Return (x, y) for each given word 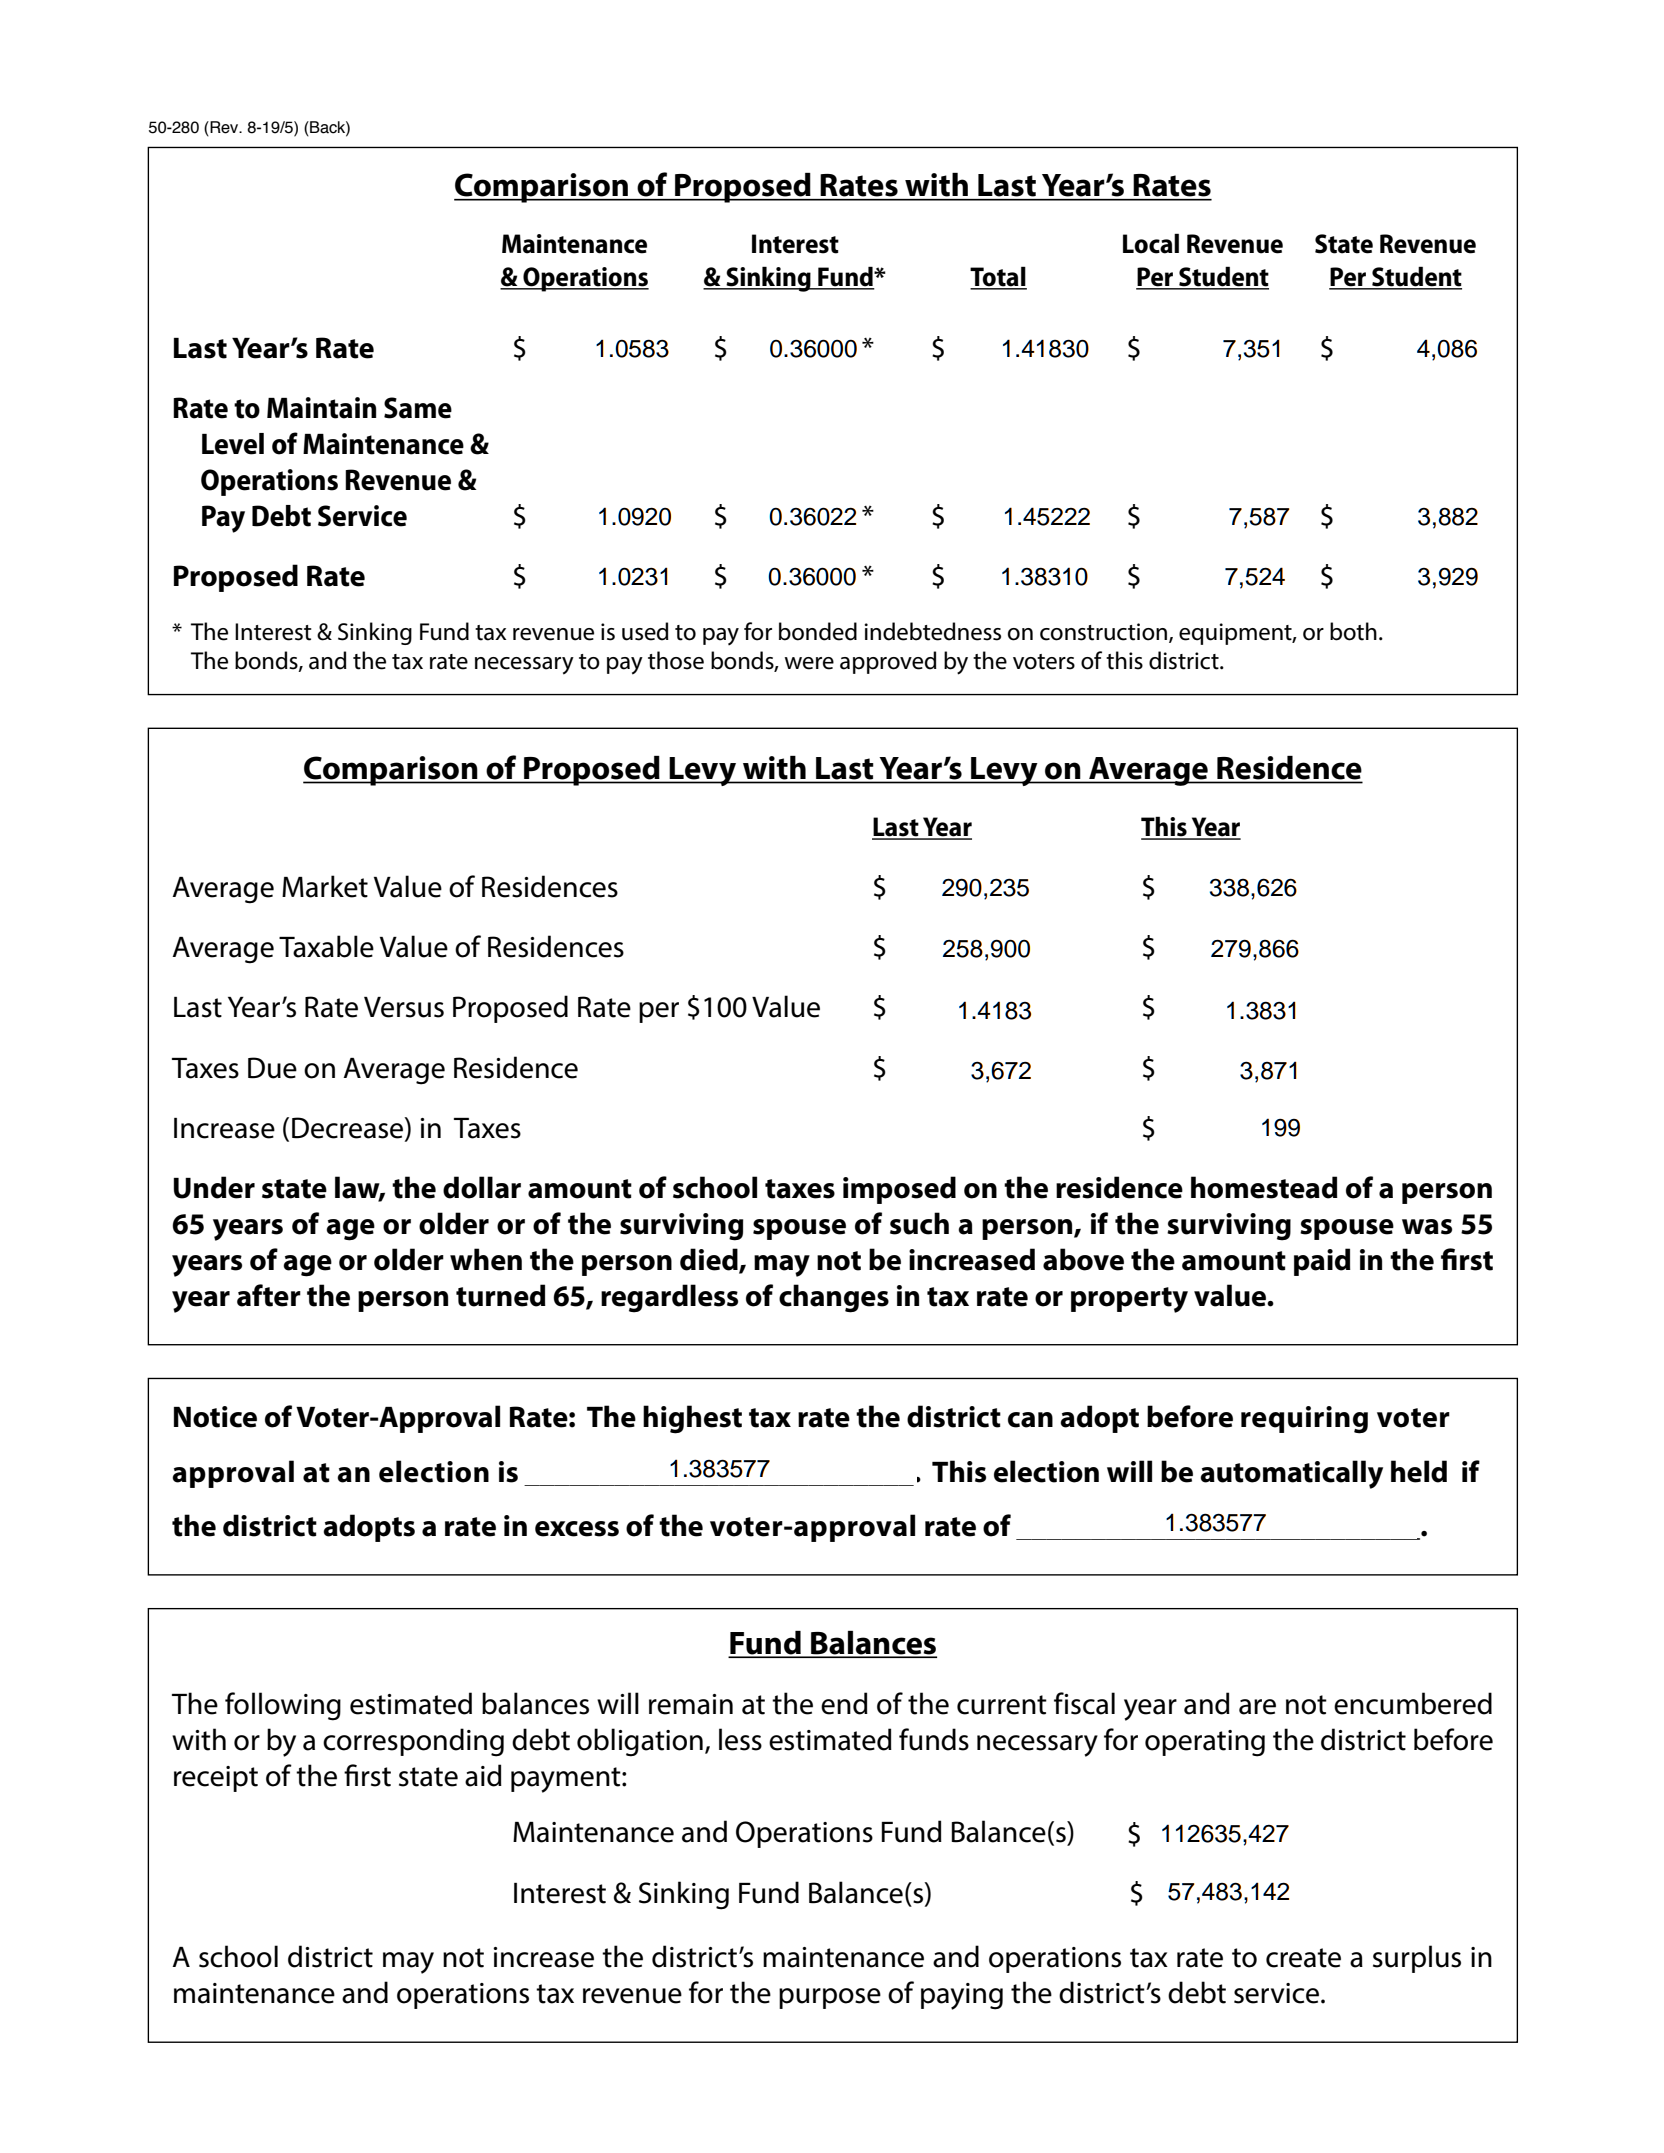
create (1303, 1958)
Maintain (321, 408)
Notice (215, 1417)
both (1353, 631)
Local (1151, 243)
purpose (830, 1998)
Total (998, 277)
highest (692, 1419)
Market (325, 886)
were (809, 663)
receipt (216, 1779)
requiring (1304, 1420)
